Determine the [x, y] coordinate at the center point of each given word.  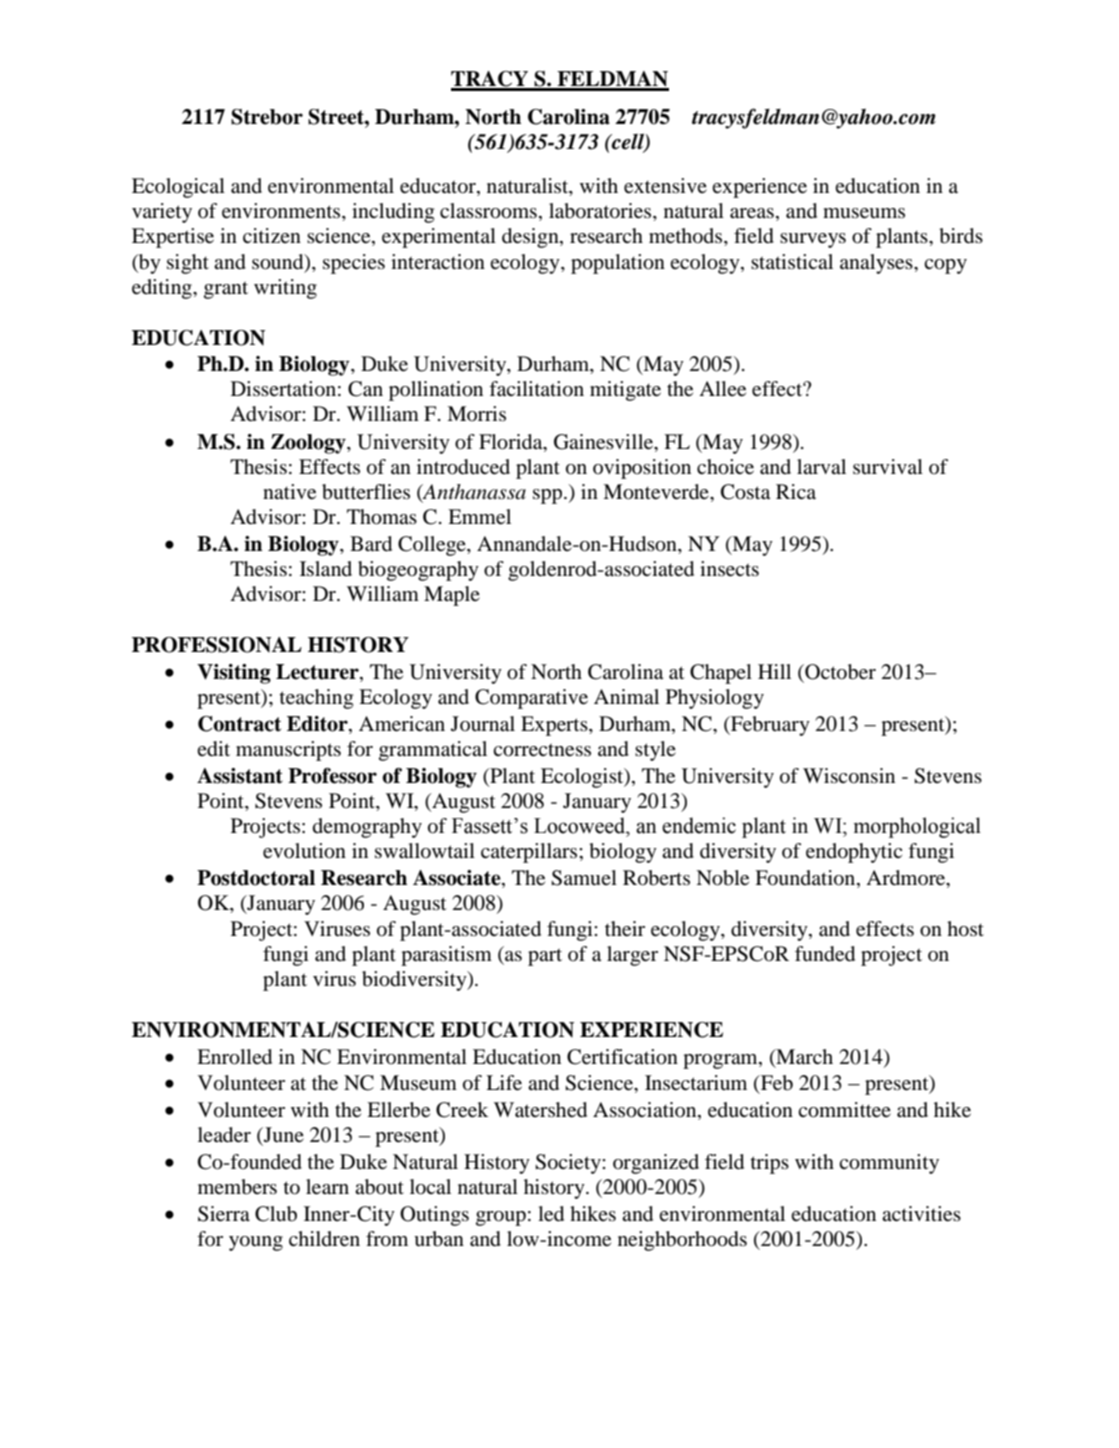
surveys [813, 240]
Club [276, 1214]
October [839, 672]
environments [282, 212]
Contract [239, 724]
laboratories [601, 212]
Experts [555, 726]
